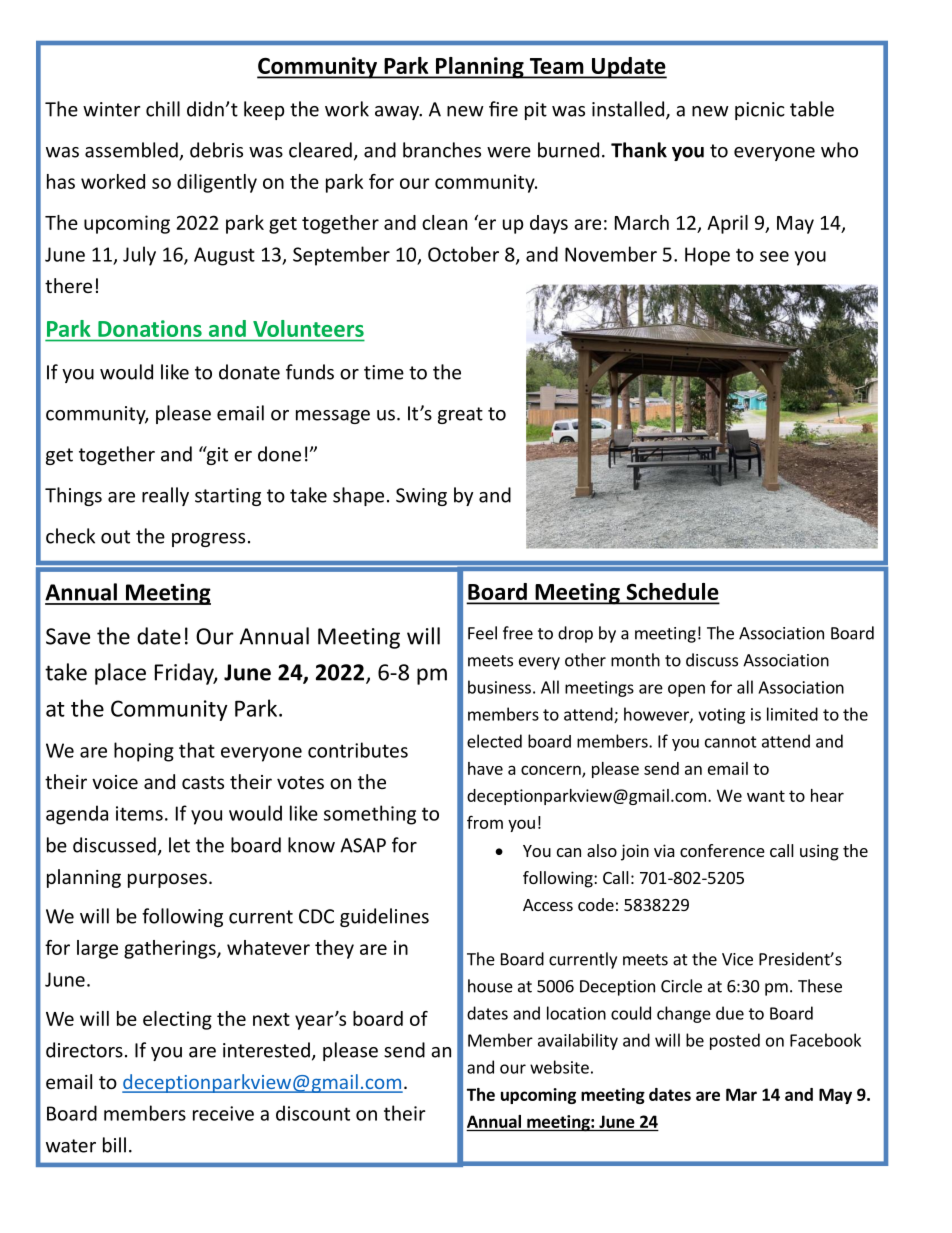 Image resolution: width=952 pixels, height=1233 pixels. I want to click on fire, so click(503, 109).
